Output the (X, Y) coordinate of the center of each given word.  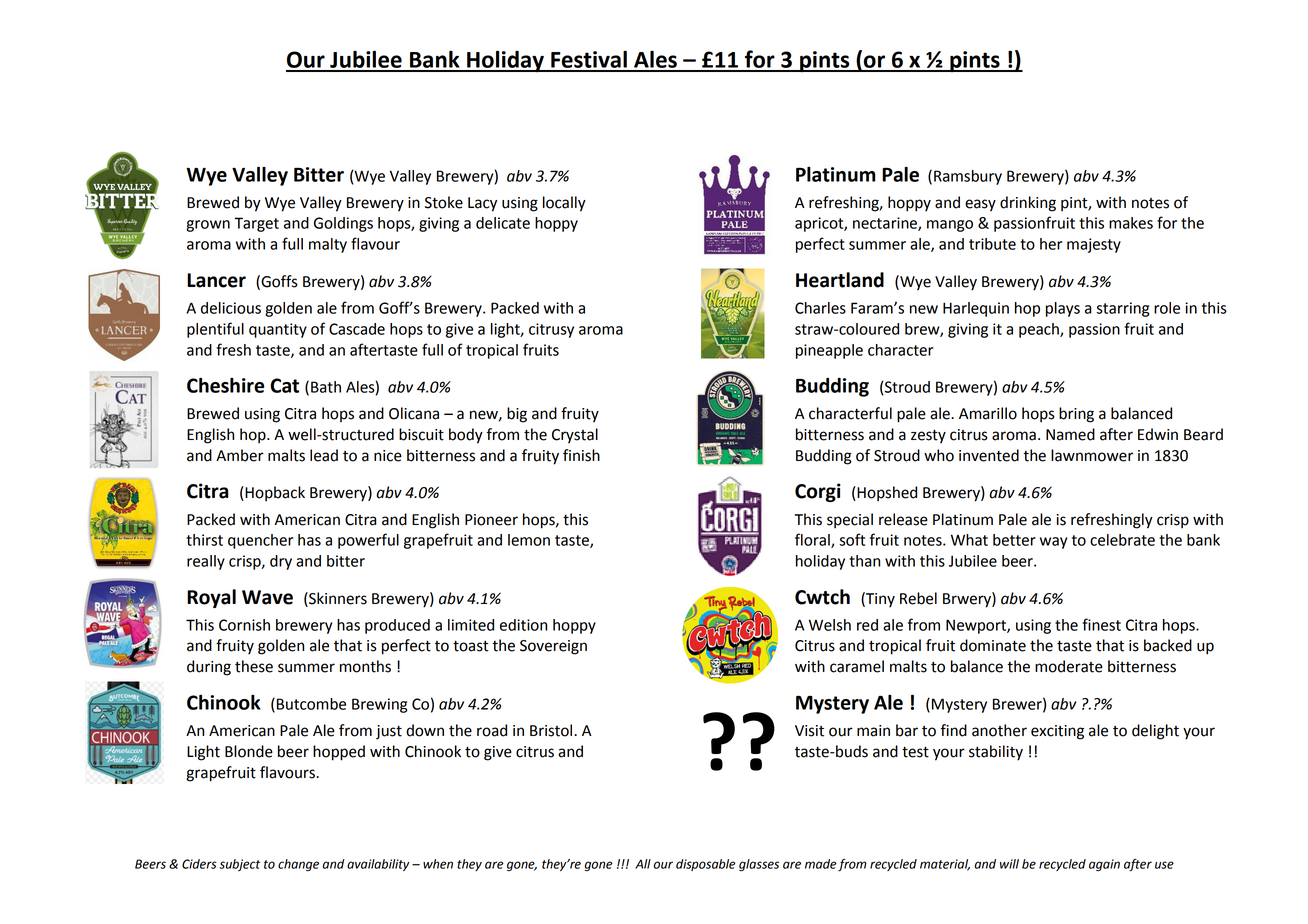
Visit (809, 731)
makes (1131, 223)
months (365, 666)
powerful (368, 541)
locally (564, 204)
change (298, 865)
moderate (1069, 666)
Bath (326, 387)
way (1053, 543)
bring (1076, 415)
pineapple (829, 351)
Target (256, 224)
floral (813, 540)
